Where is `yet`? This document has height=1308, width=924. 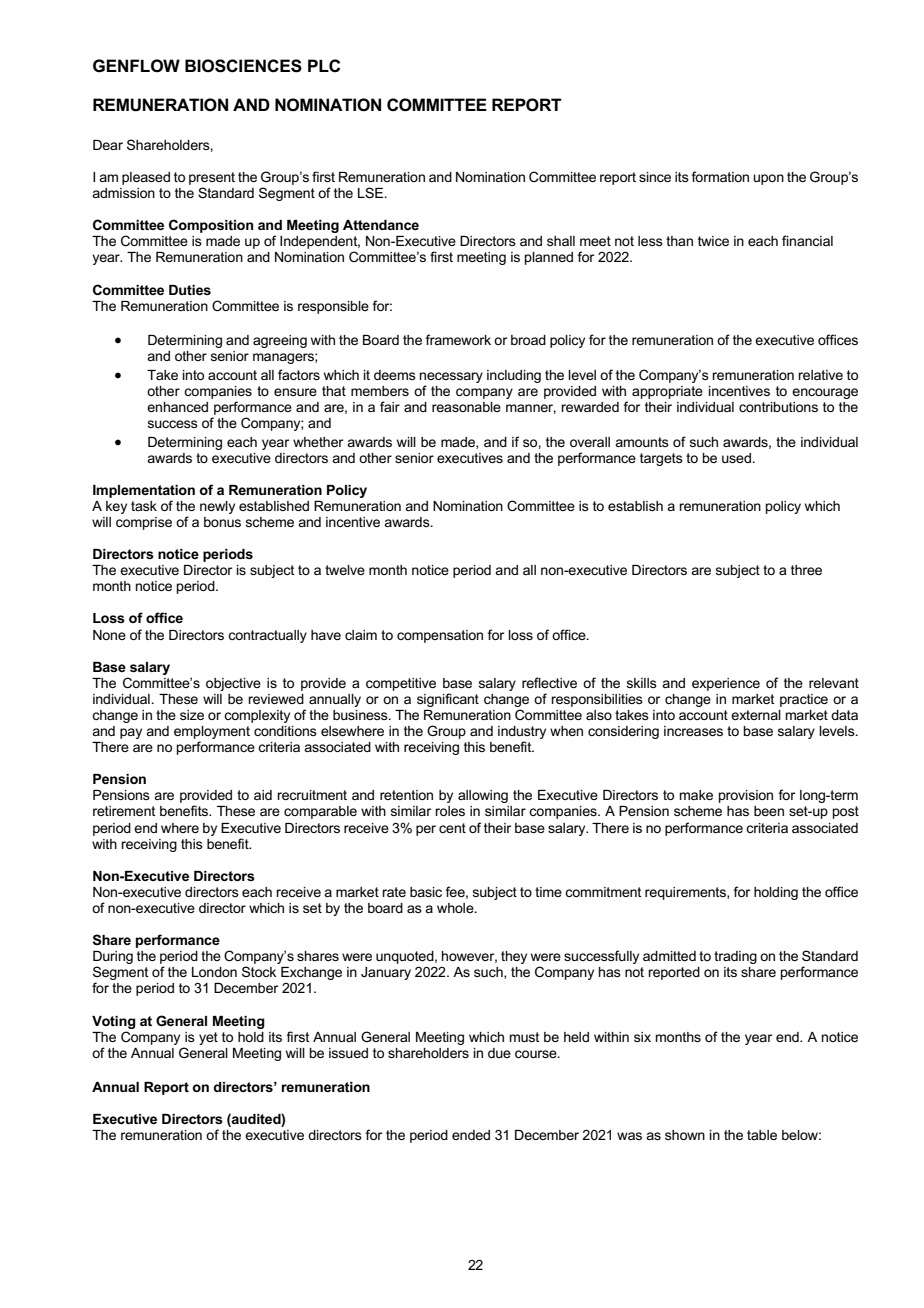 yet is located at coordinates (208, 1038).
